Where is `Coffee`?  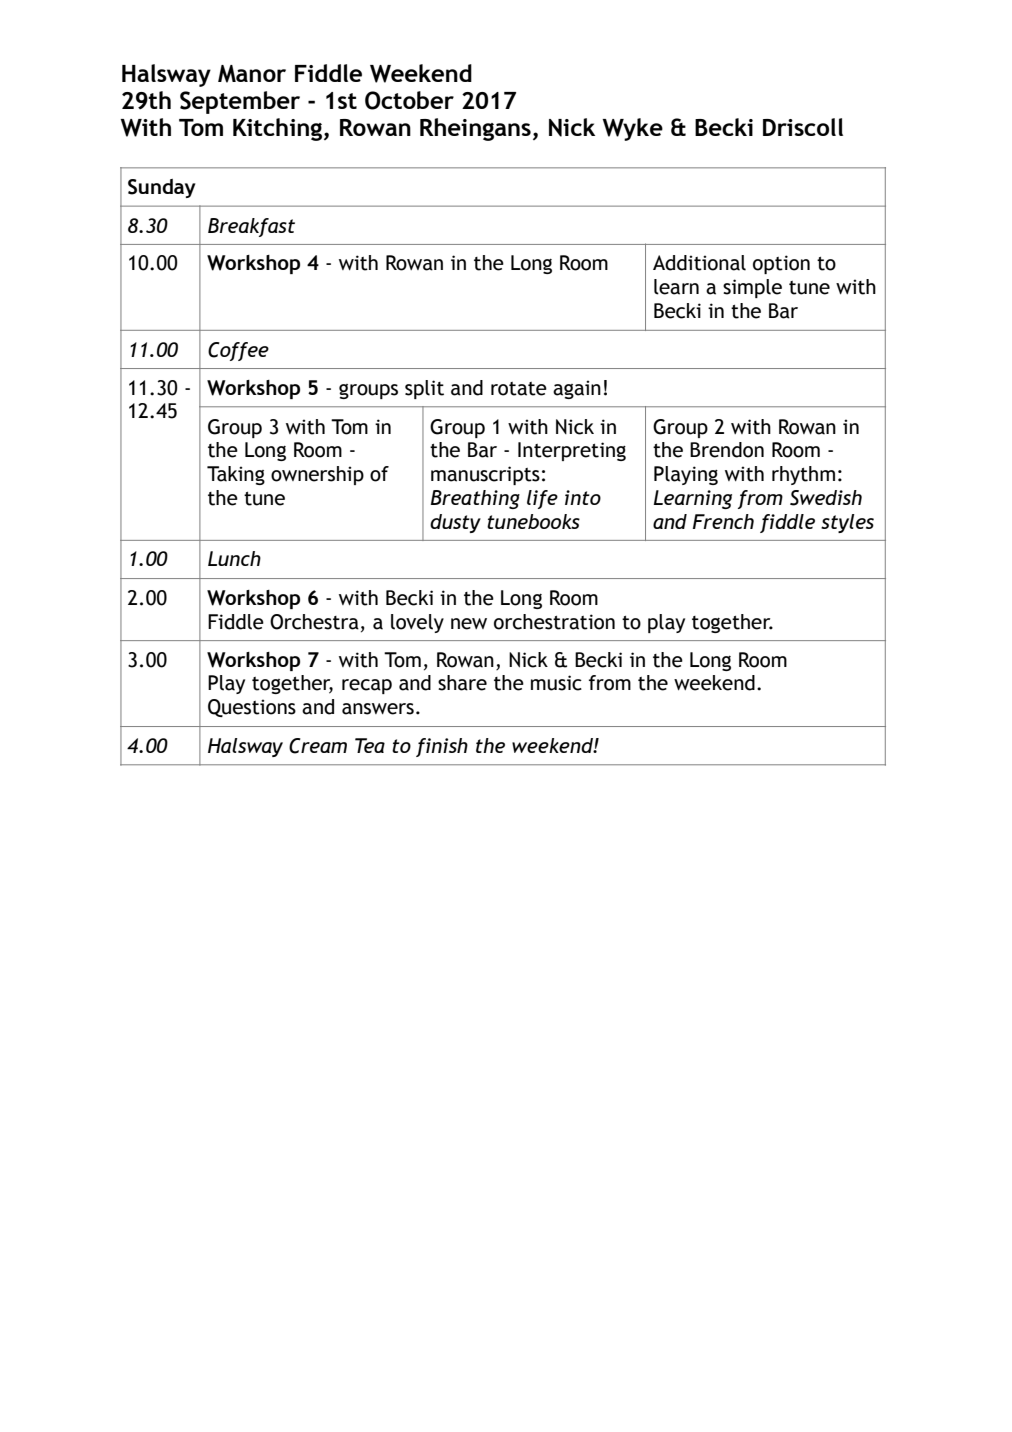 Coffee is located at coordinates (238, 351).
